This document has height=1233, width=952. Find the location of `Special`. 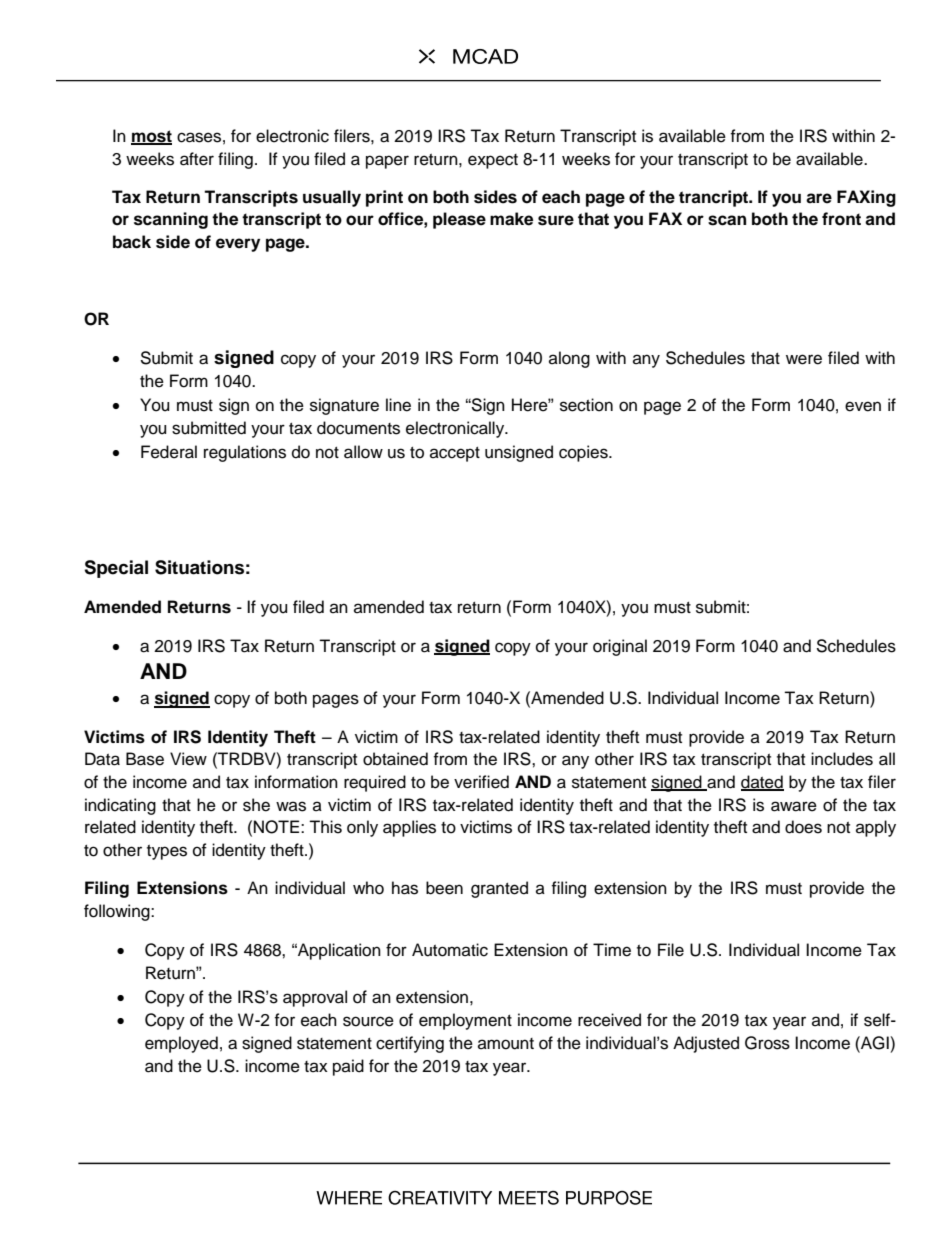

Special is located at coordinates (116, 569).
